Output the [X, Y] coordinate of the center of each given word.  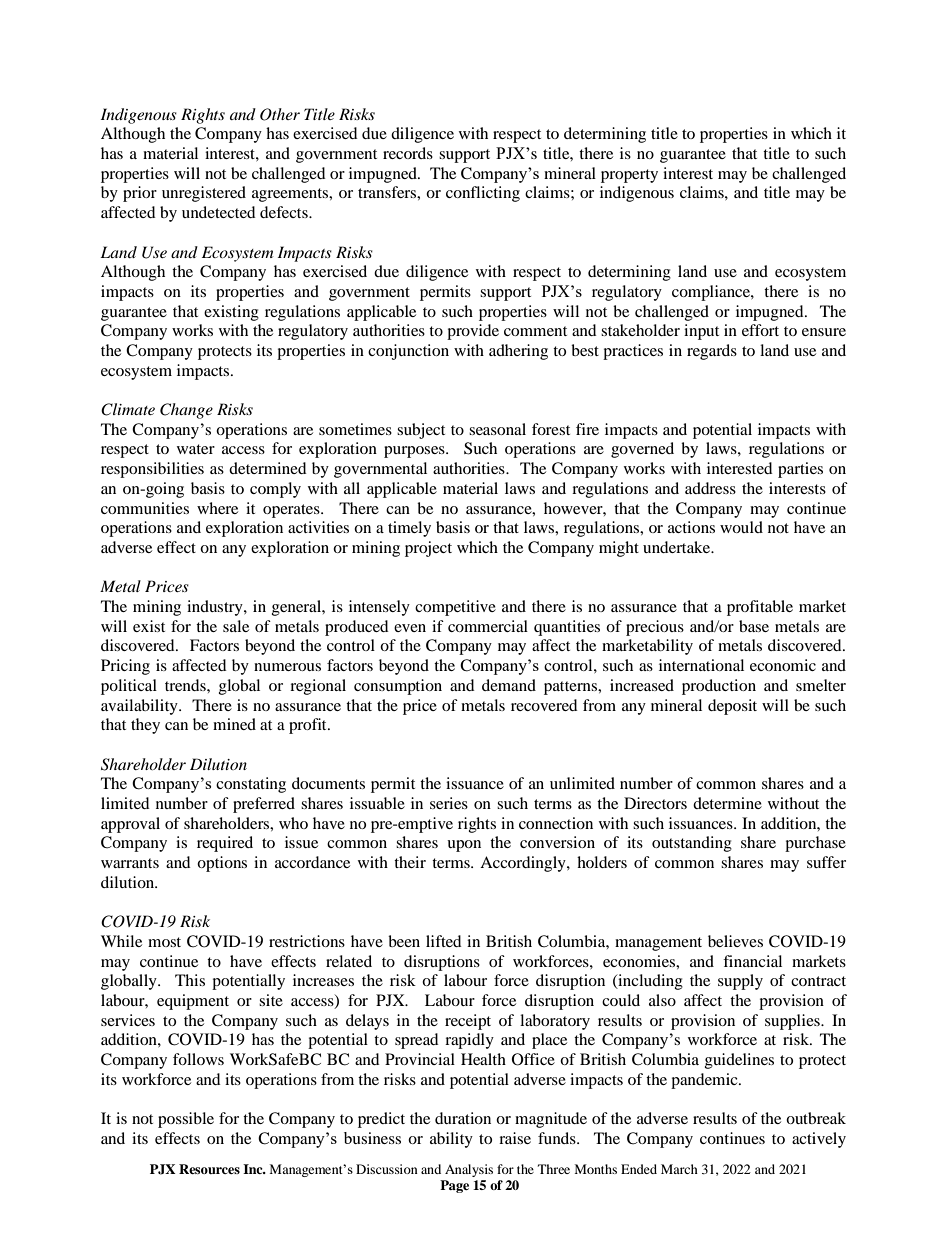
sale [236, 626]
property [629, 176]
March [679, 1169]
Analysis [469, 1170]
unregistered [204, 194]
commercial [488, 626]
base [754, 626]
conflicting [483, 194]
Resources [209, 1169]
